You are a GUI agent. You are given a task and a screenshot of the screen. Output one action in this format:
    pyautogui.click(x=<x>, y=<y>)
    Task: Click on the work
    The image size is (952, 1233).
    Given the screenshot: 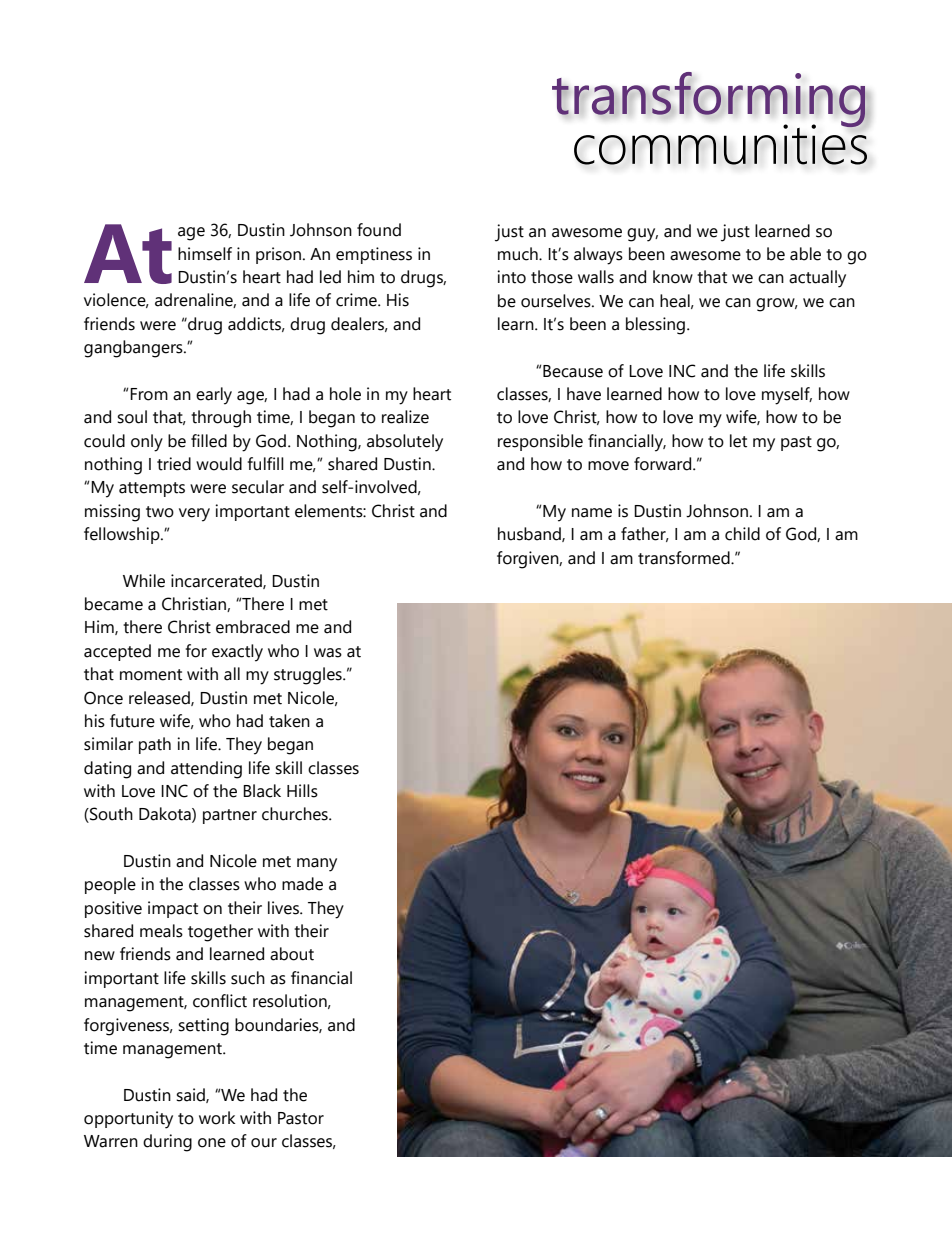 What is the action you would take?
    pyautogui.click(x=217, y=1118)
